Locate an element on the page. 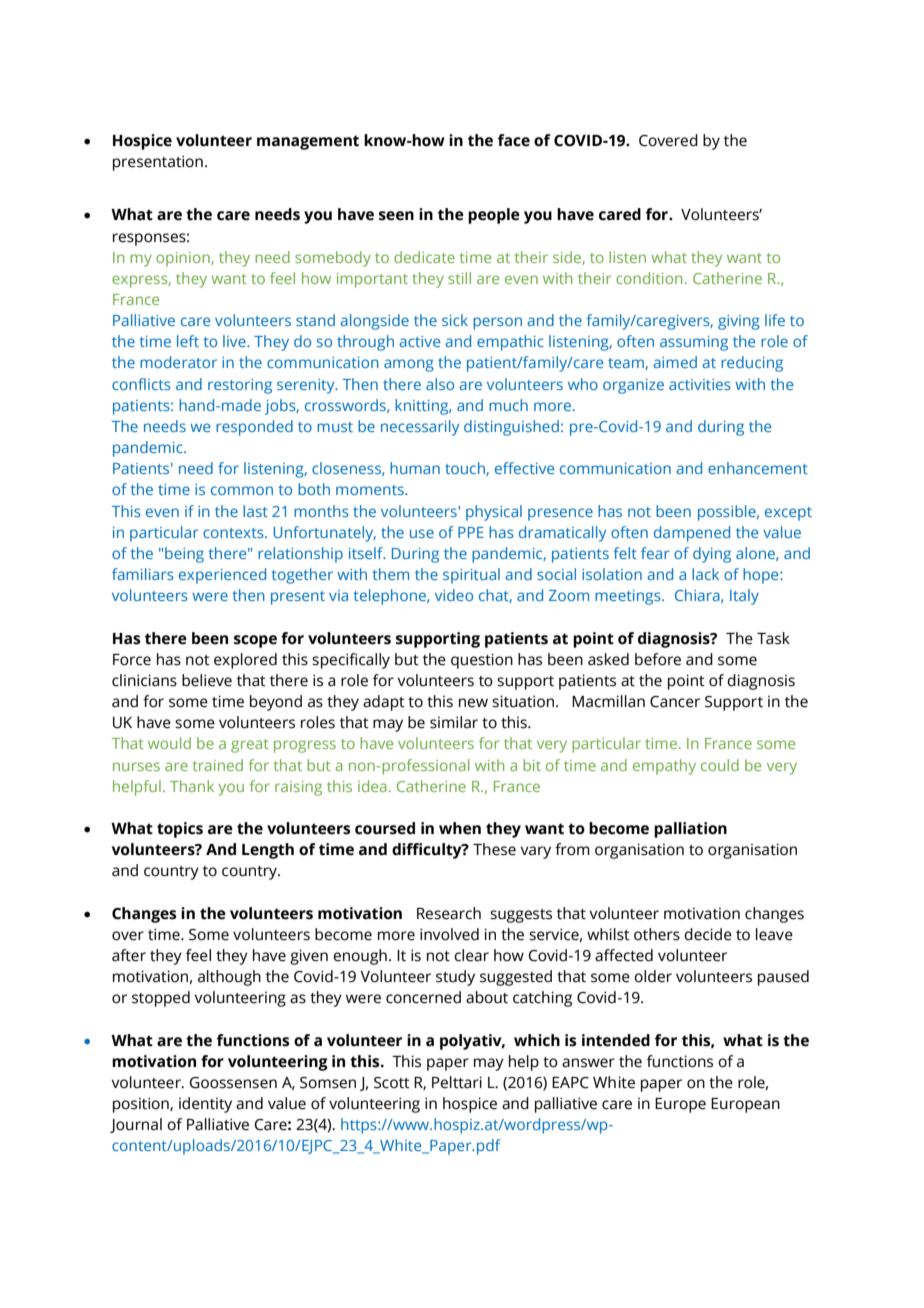  identity is located at coordinates (205, 1105).
